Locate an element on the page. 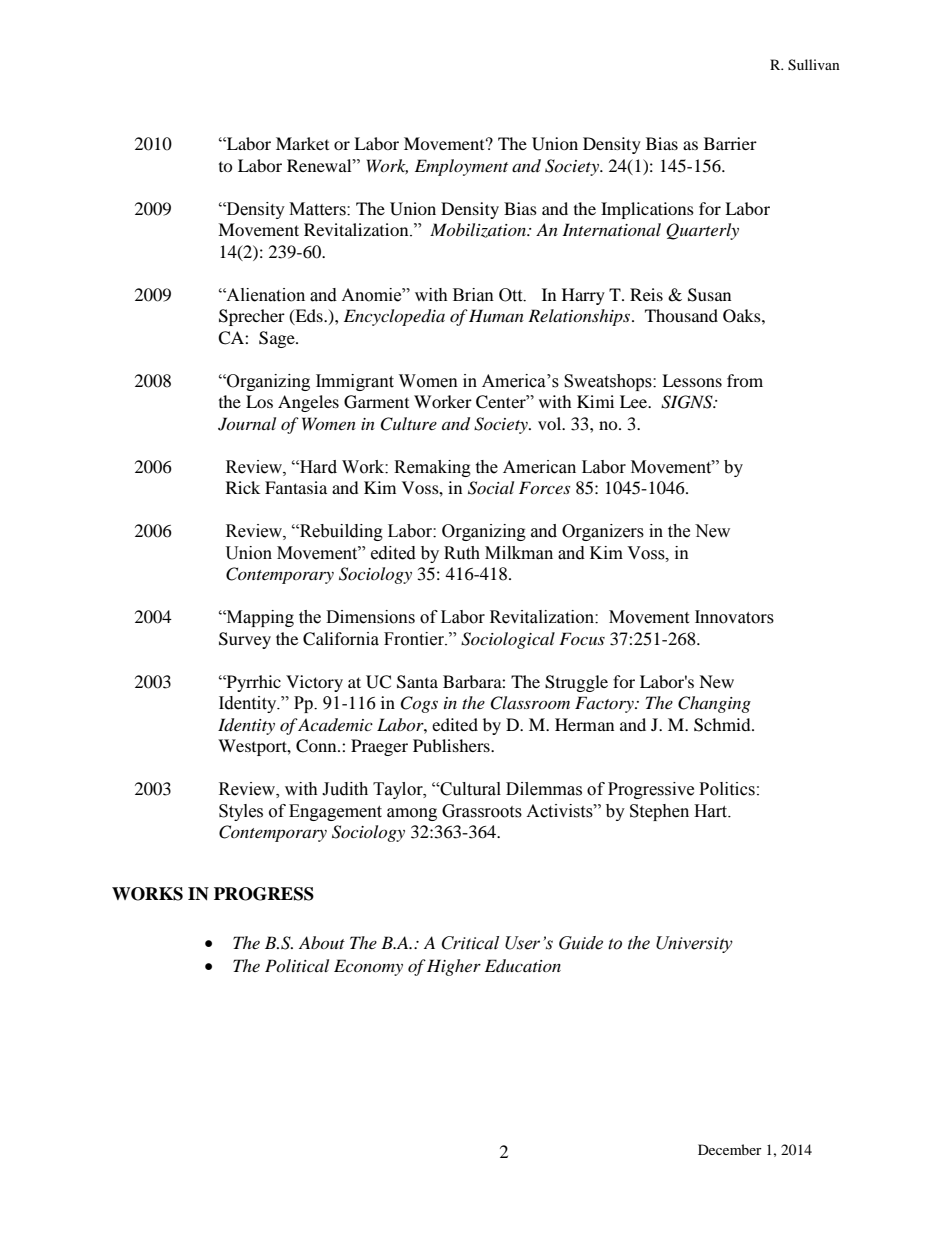 This document has width=952, height=1233. Barrier is located at coordinates (730, 143).
